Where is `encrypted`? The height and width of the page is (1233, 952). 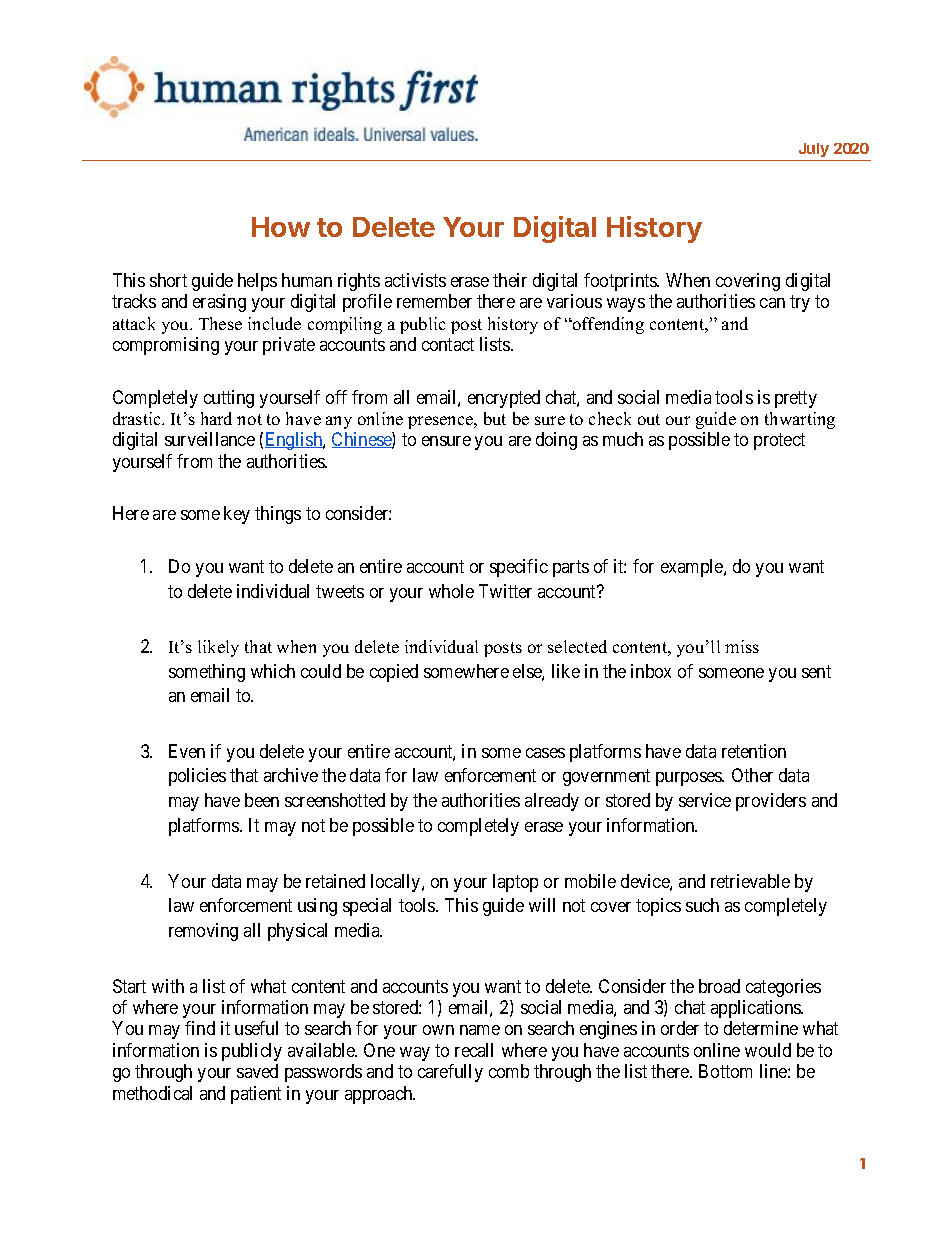
encrypted is located at coordinates (504, 399).
